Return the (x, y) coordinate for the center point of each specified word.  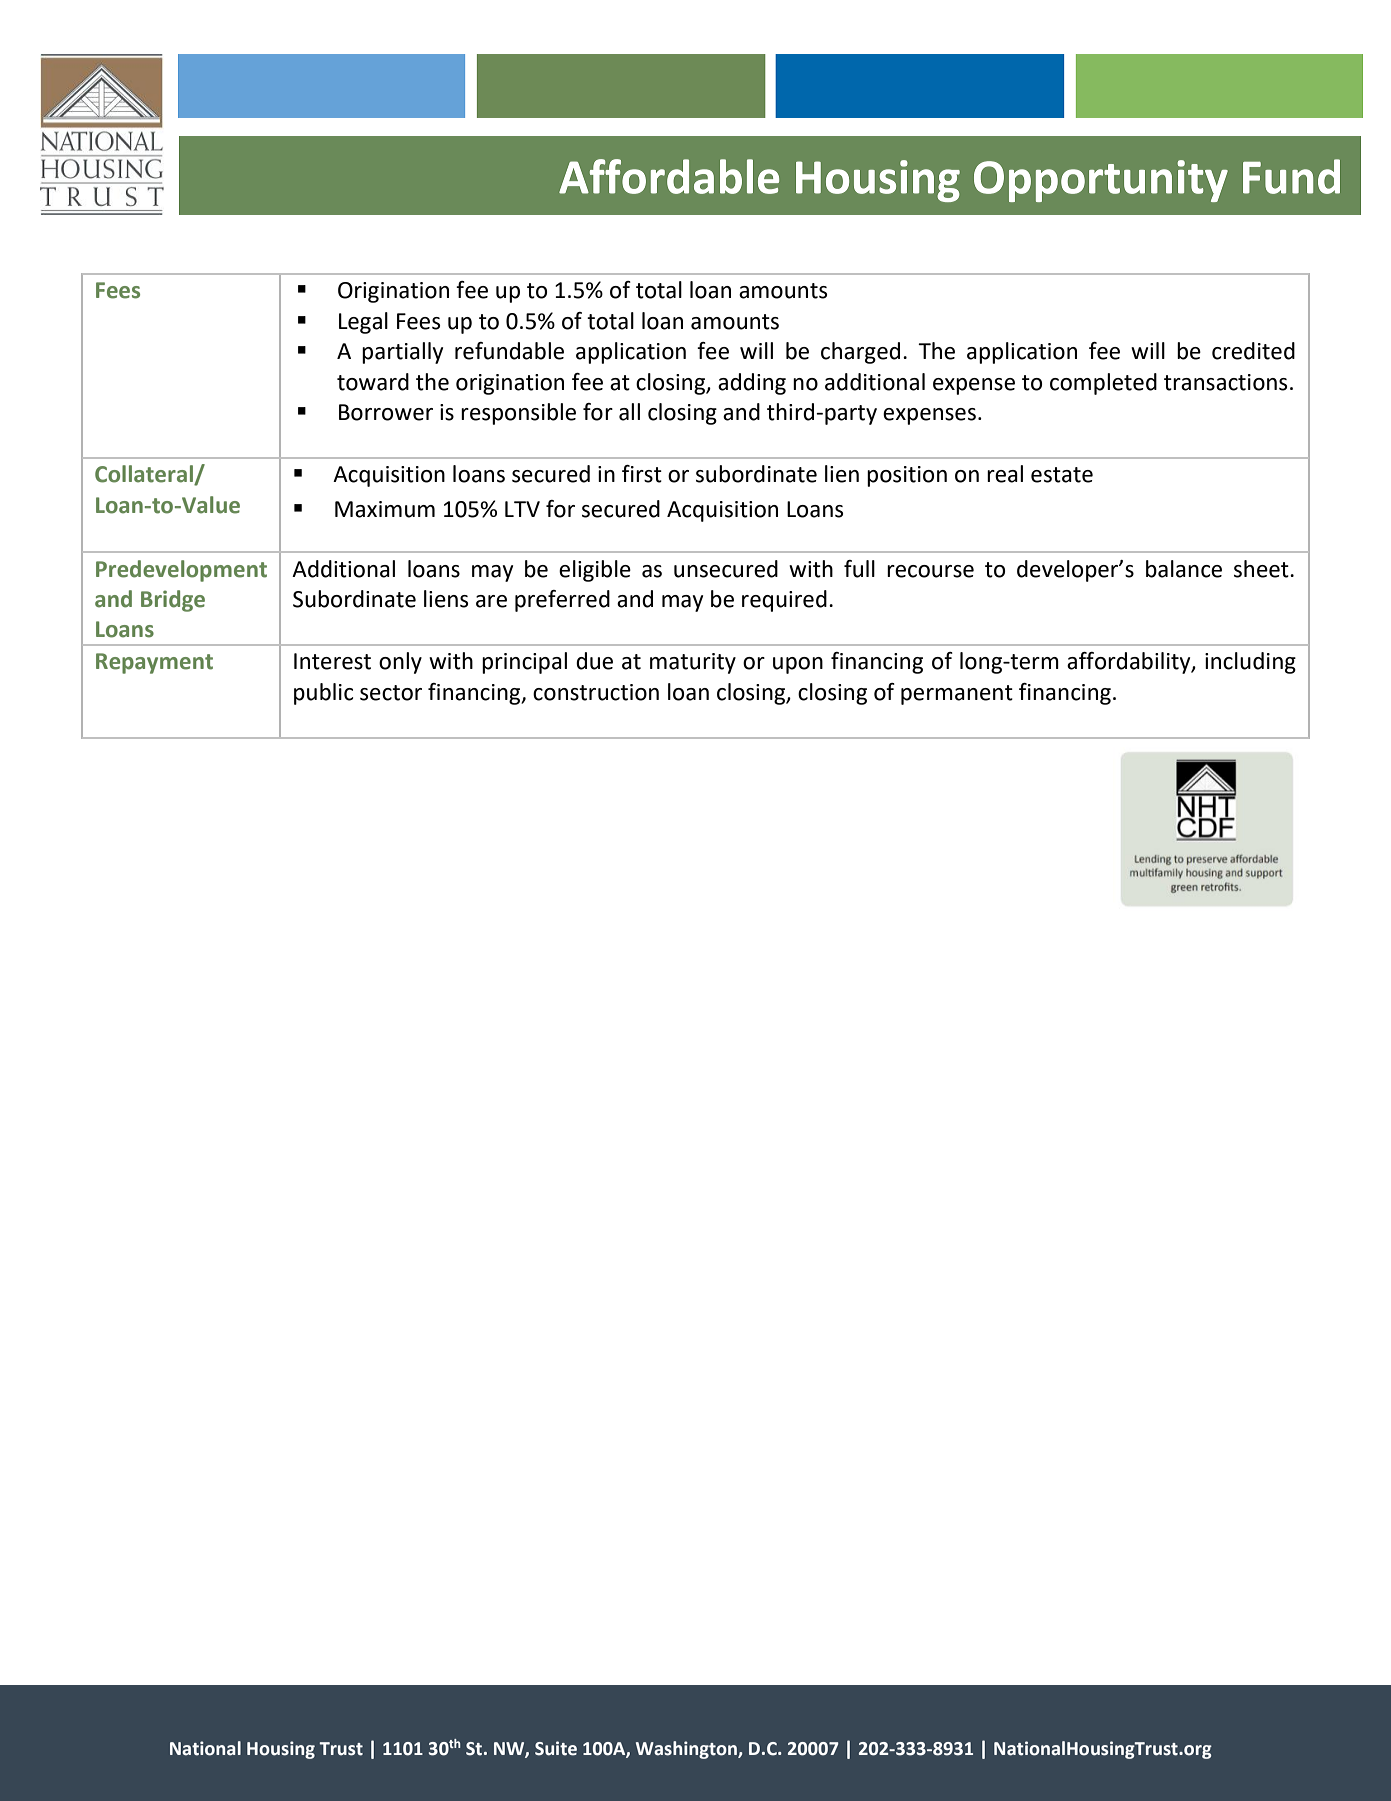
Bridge (173, 601)
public (323, 694)
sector (391, 693)
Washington (687, 1750)
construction (596, 692)
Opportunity (1101, 181)
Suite (556, 1748)
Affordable (669, 176)
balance (1184, 569)
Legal (363, 323)
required (784, 601)
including (1250, 663)
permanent (957, 695)
